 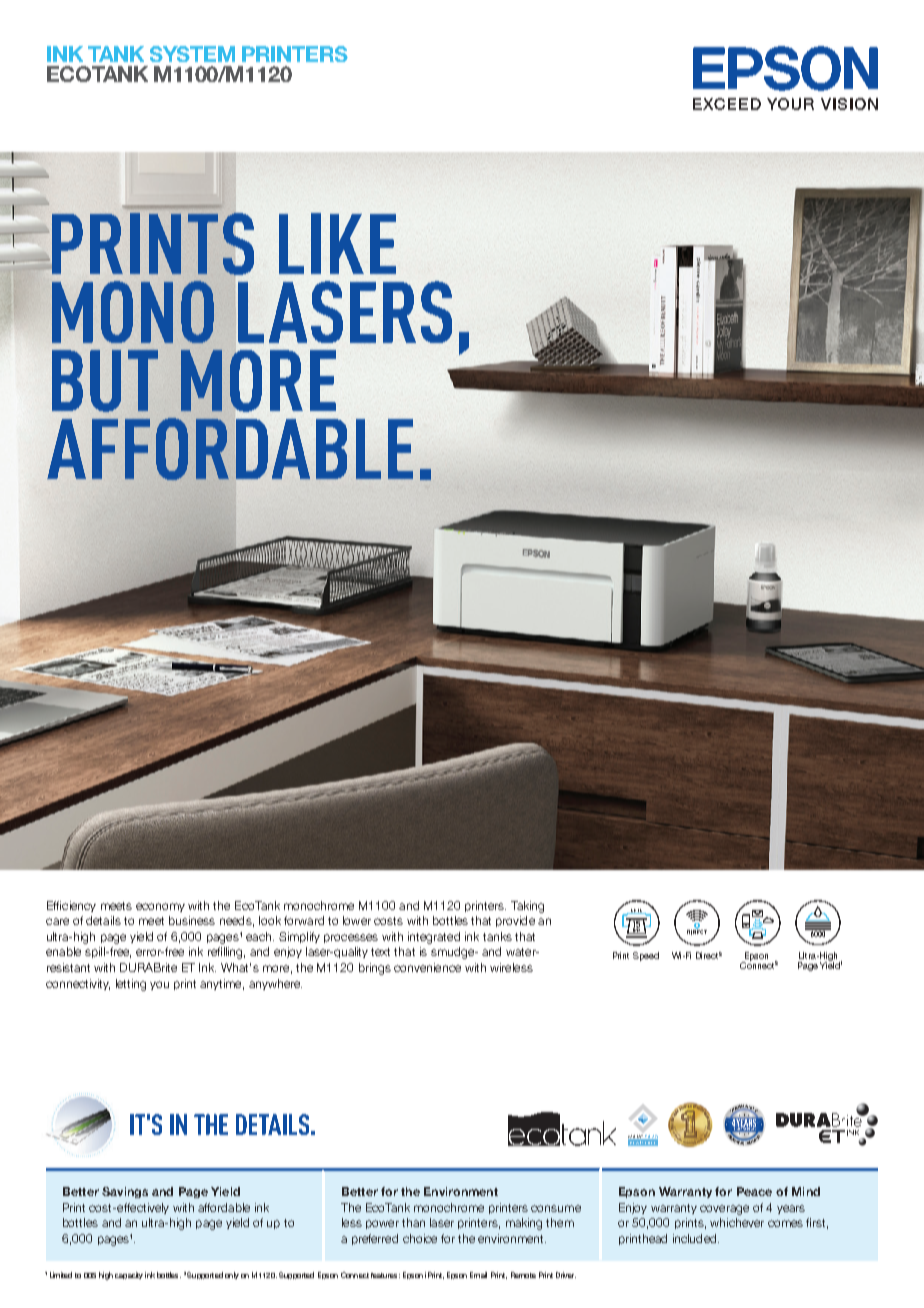 I want to click on Speed, so click(x=646, y=956).
